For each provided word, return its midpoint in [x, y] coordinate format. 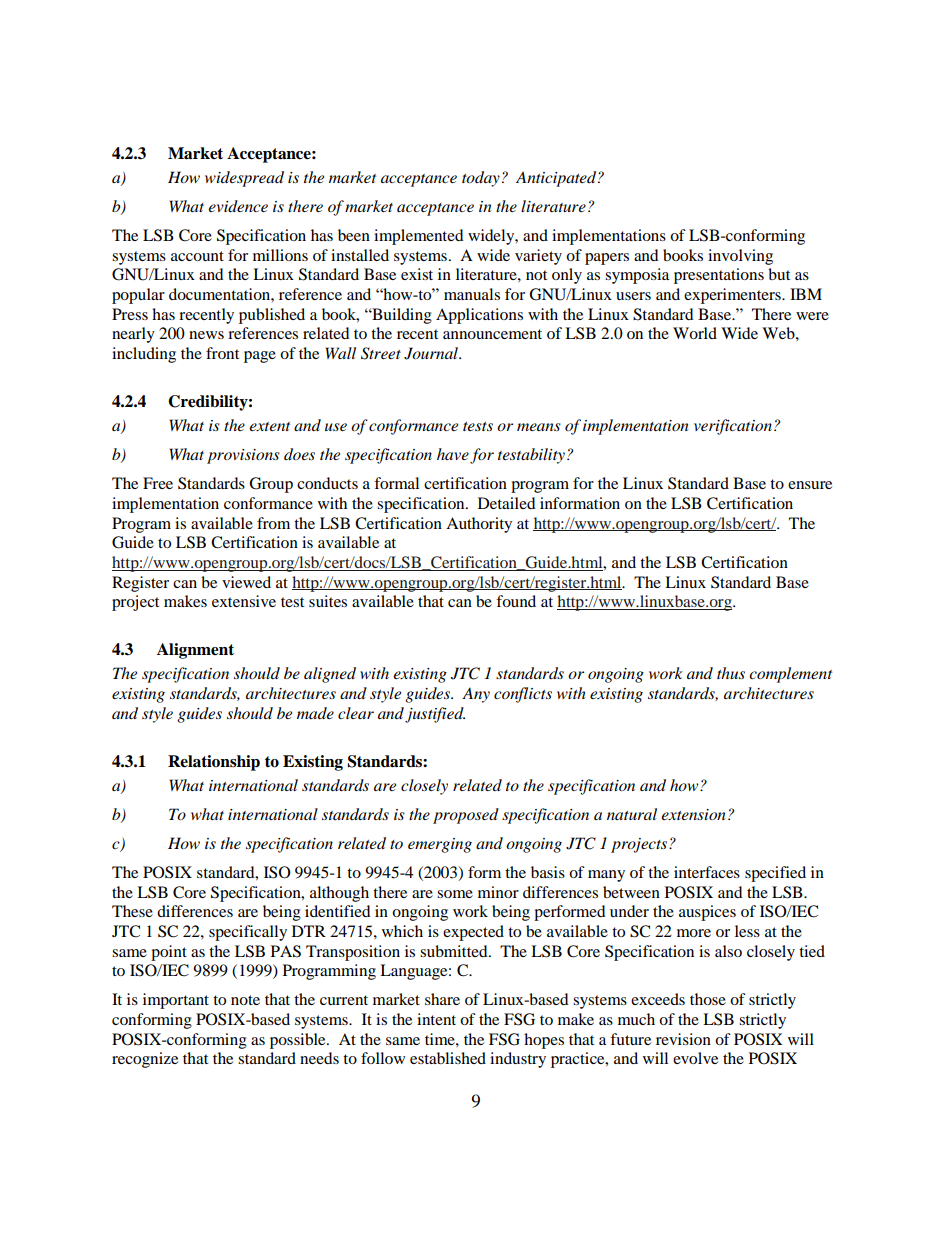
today [481, 179]
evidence [238, 206]
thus [731, 673]
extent [269, 426]
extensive [244, 601]
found [516, 601]
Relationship [214, 763]
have [453, 454]
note [245, 1000]
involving [740, 257]
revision [683, 1039]
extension [693, 814]
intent [436, 1019]
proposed [466, 816]
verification [734, 427]
